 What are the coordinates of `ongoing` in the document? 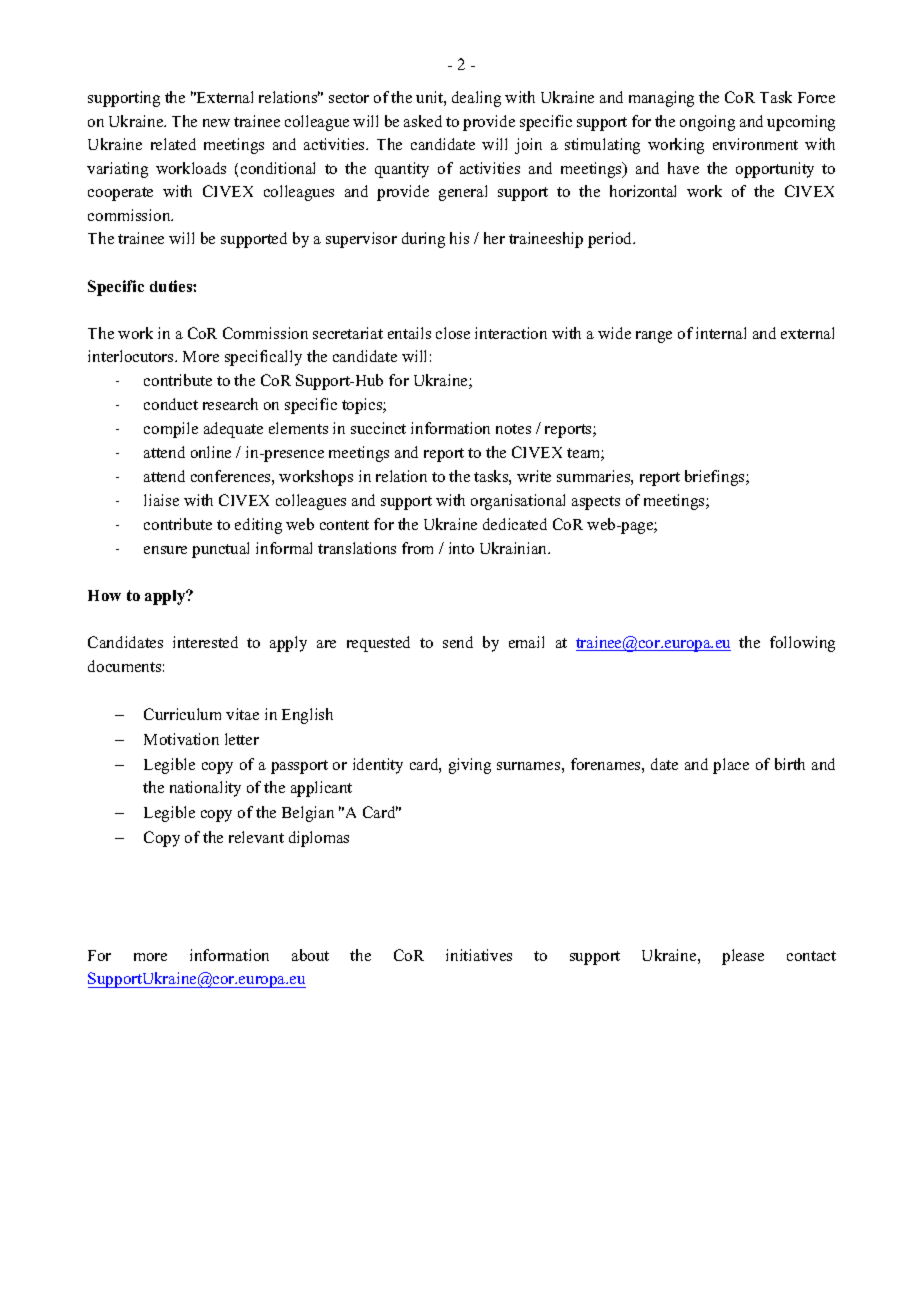 It's located at (707, 123).
